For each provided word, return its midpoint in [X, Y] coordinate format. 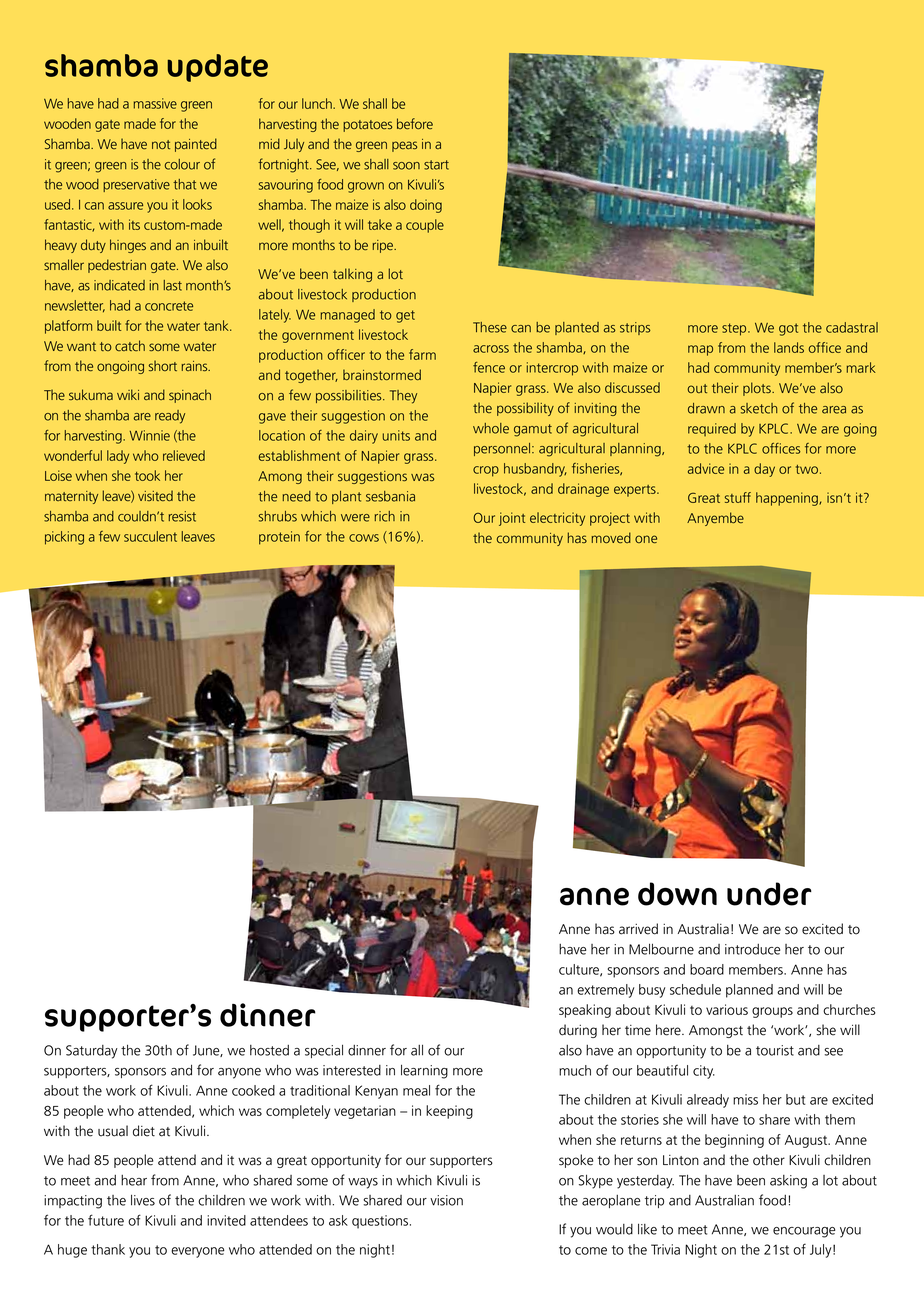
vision [446, 1200]
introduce [752, 949]
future [106, 1220]
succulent [150, 536]
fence [489, 367]
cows [364, 538]
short [163, 365]
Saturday [92, 1052]
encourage [804, 1232]
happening [788, 499]
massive [155, 103]
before [415, 123]
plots [758, 389]
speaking [585, 1011]
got [788, 329]
